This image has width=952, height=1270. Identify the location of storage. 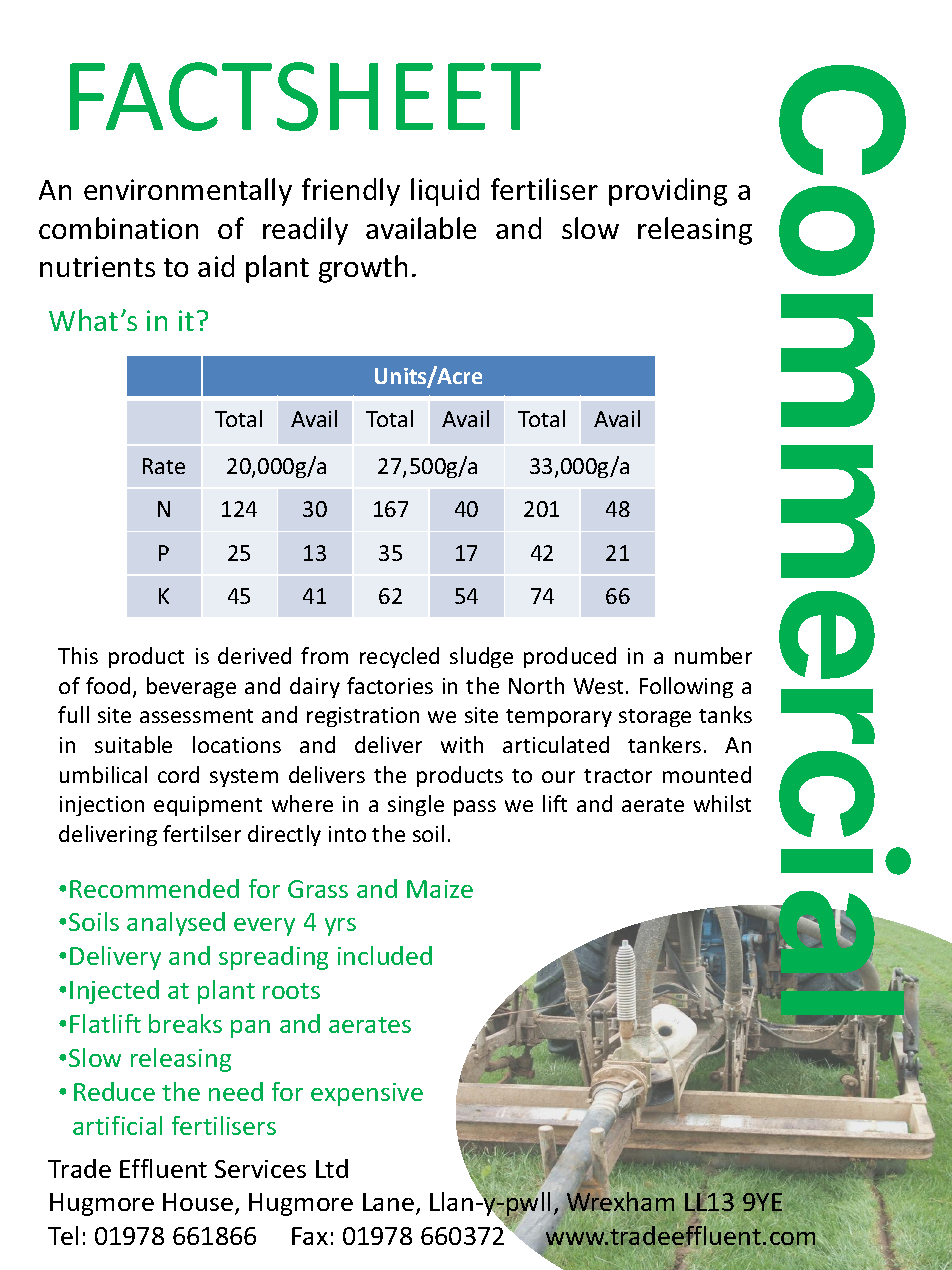
(655, 718).
